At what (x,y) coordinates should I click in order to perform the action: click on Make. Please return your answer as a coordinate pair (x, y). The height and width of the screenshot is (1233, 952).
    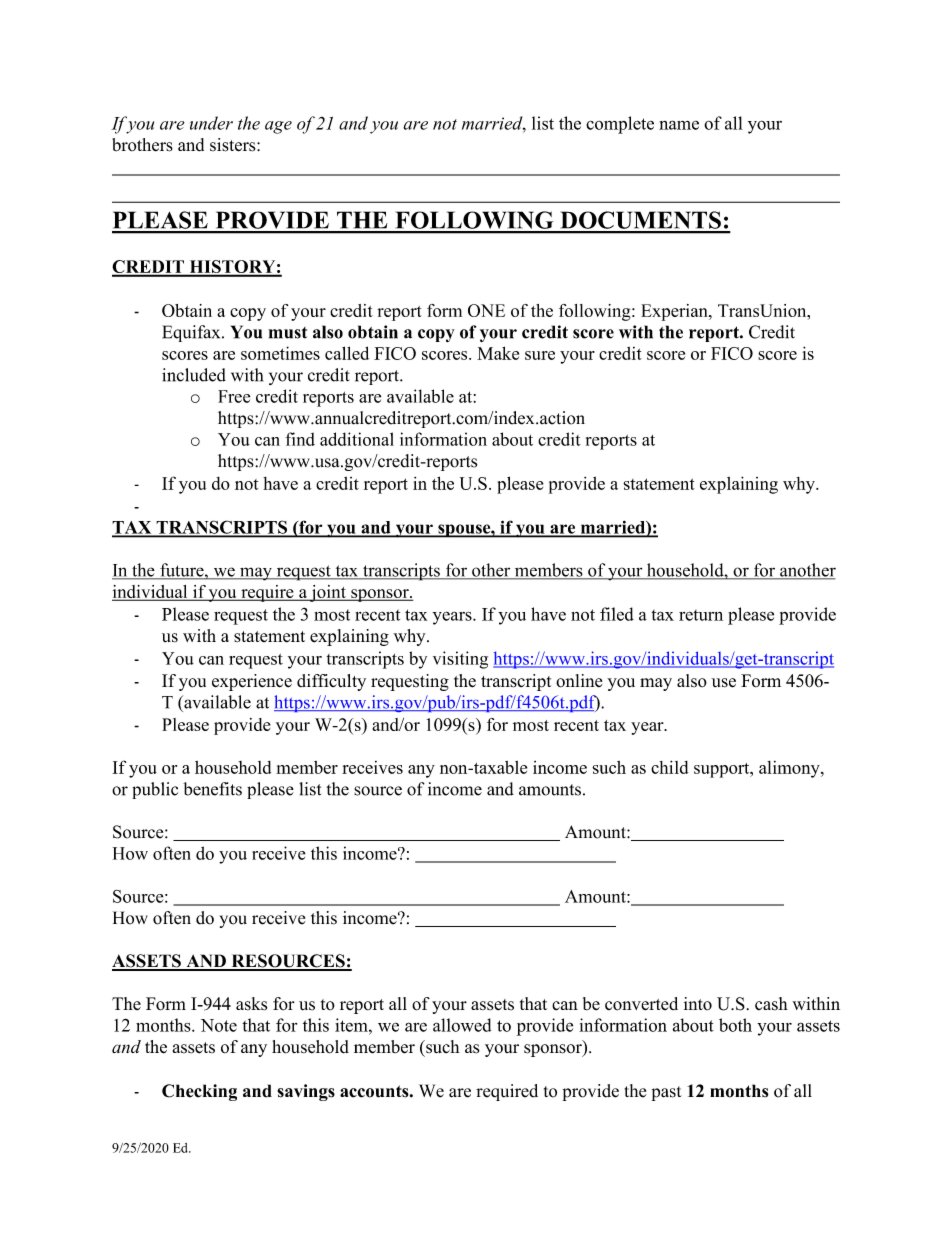
    Looking at the image, I should click on (498, 353).
